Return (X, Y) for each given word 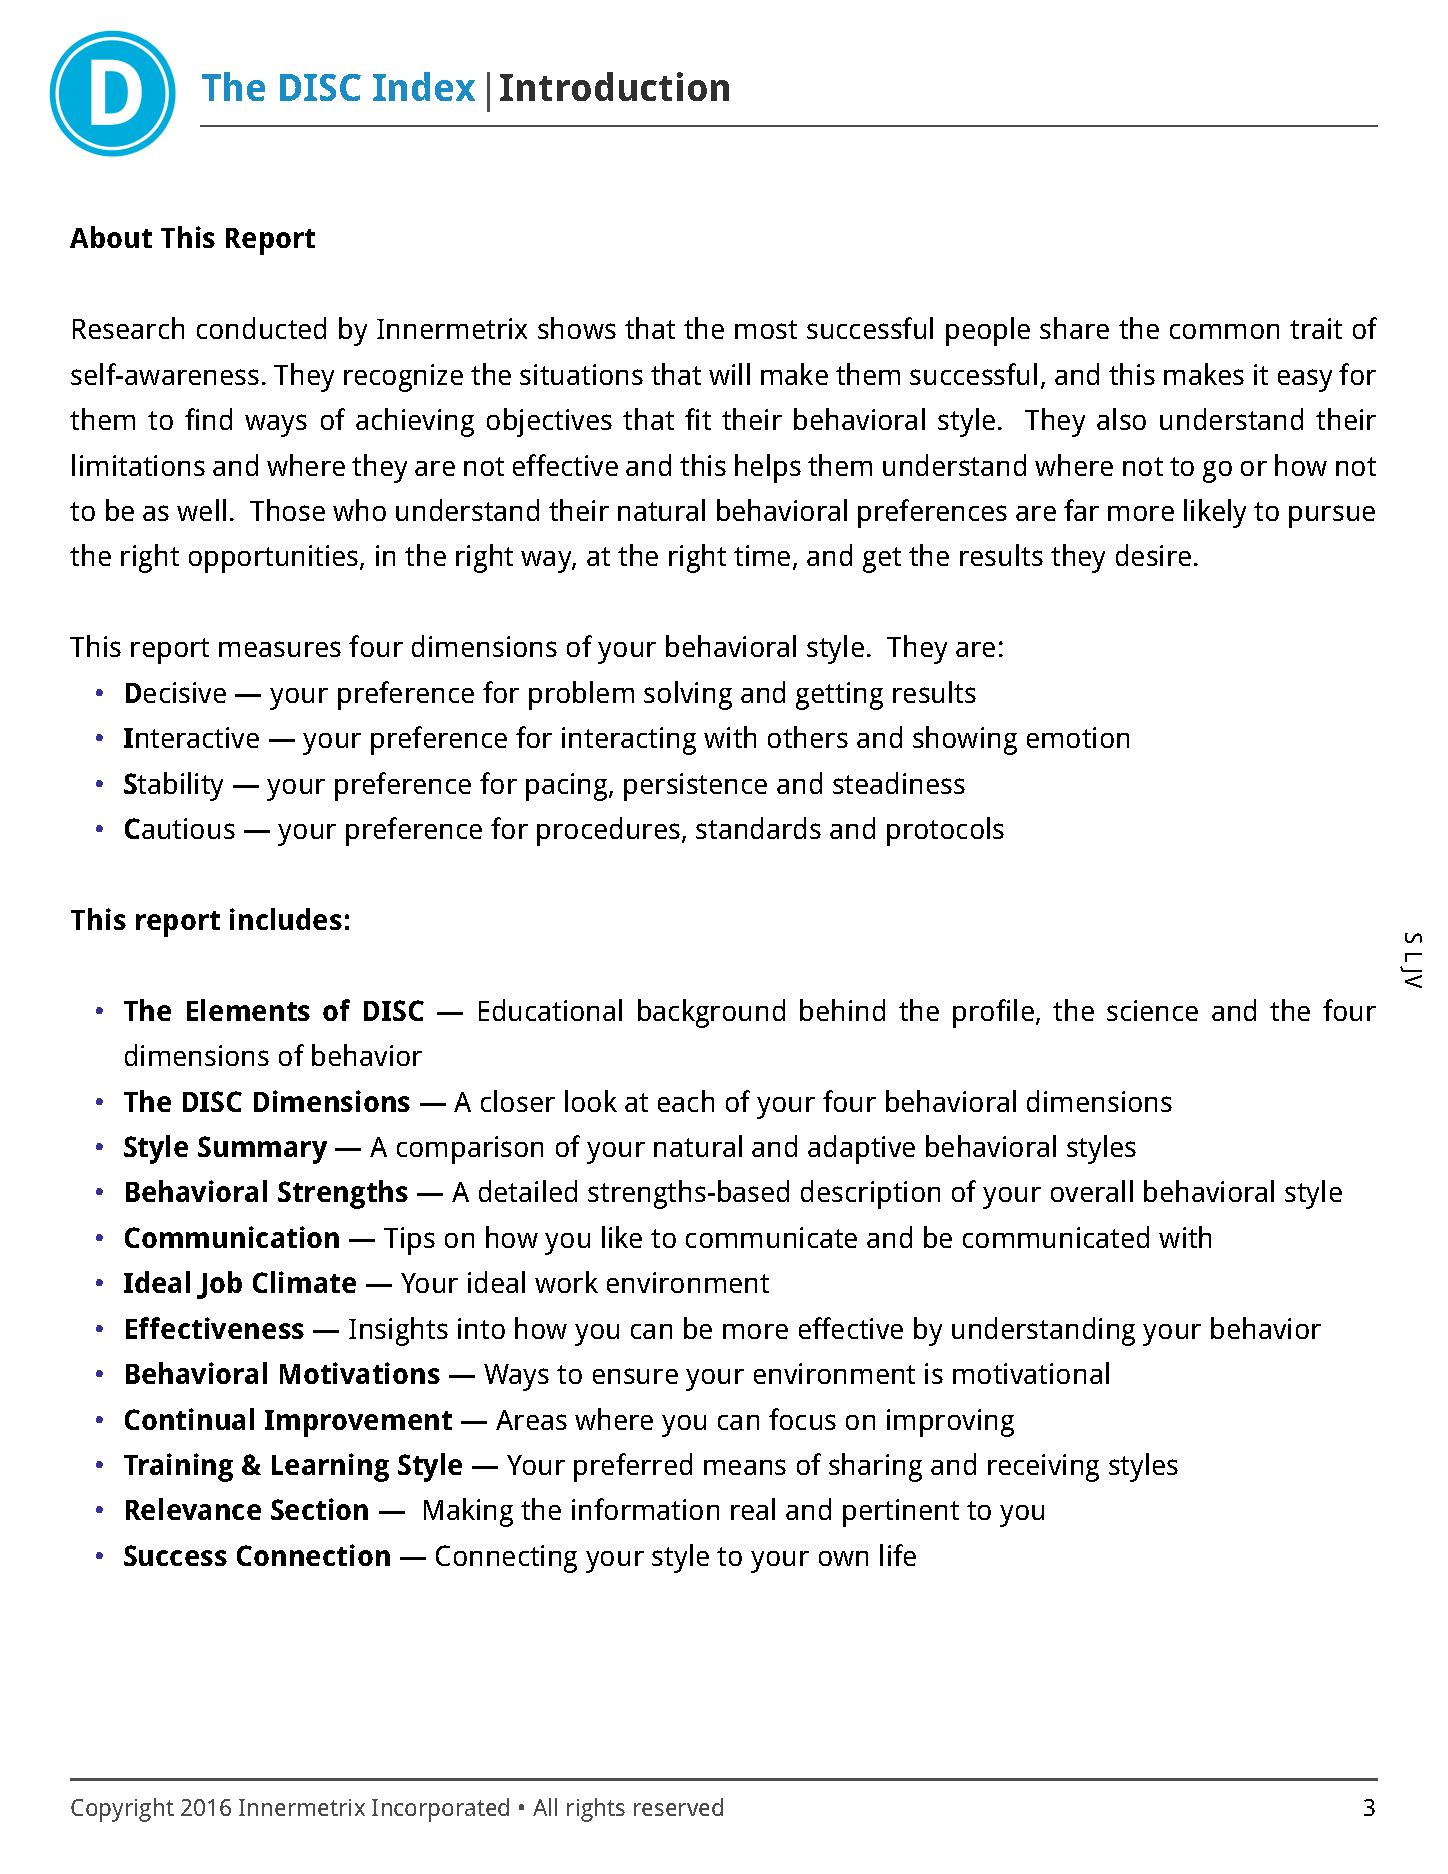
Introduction (614, 86)
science (1152, 1010)
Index (424, 86)
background (711, 1013)
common (1224, 331)
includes (286, 919)
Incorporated (440, 1810)
